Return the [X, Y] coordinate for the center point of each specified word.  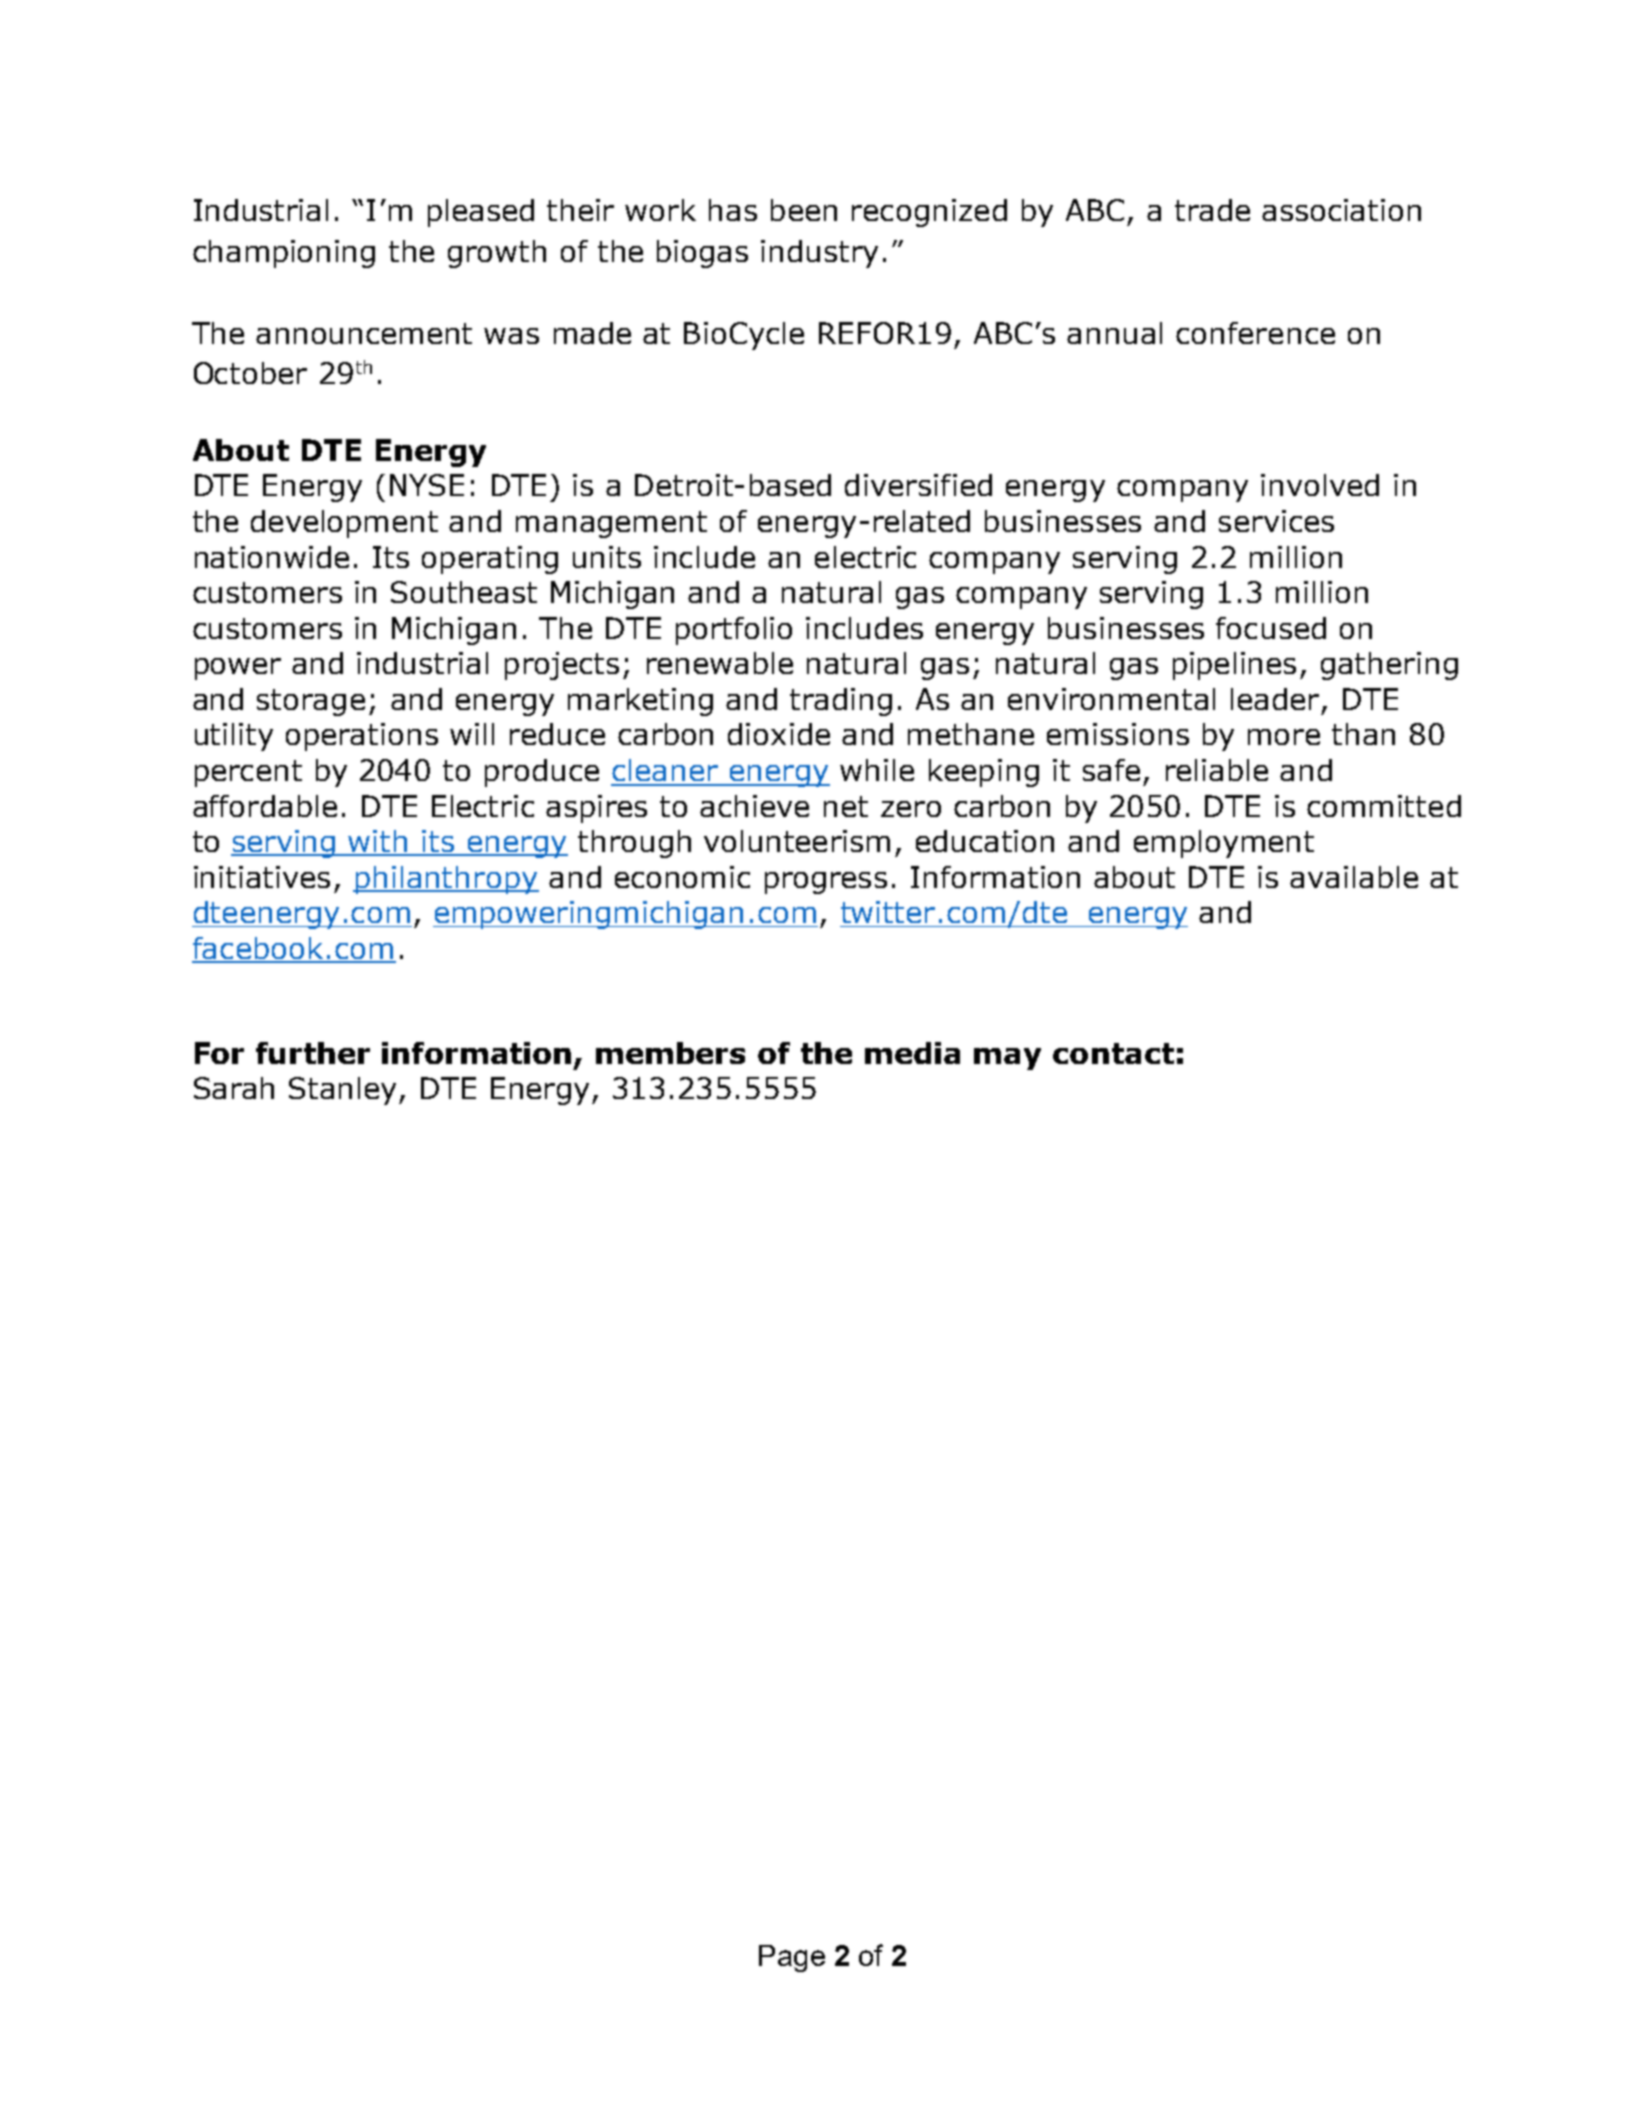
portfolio [734, 631]
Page [792, 1958]
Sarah [234, 1088]
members [670, 1053]
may [1007, 1059]
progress [826, 883]
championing [284, 254]
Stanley [344, 1091]
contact [1113, 1053]
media [912, 1053]
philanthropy [446, 880]
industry [819, 254]
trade [1212, 210]
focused [1271, 628]
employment [1224, 844]
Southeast [464, 592]
